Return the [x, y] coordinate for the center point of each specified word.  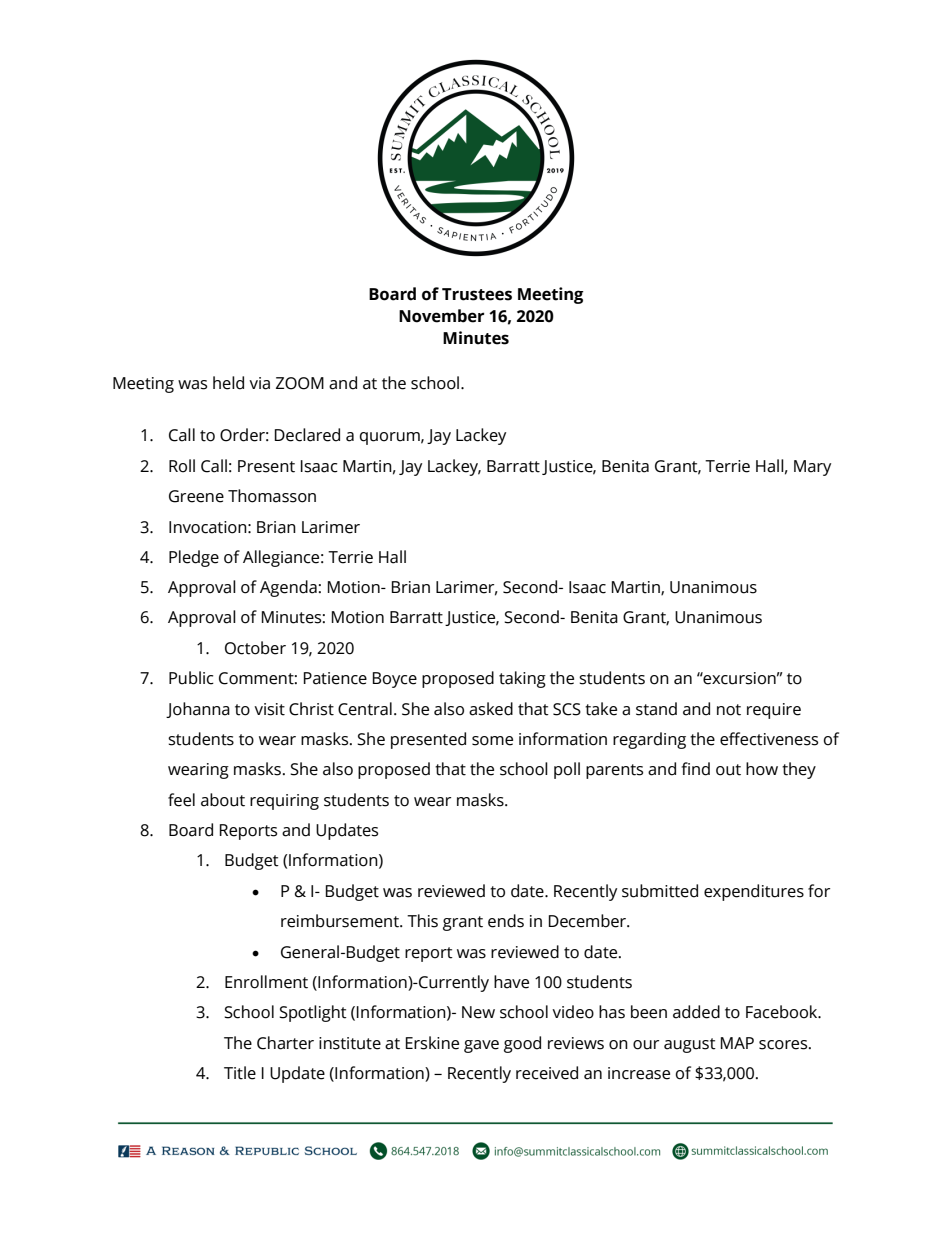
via [259, 383]
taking [522, 679]
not [729, 710]
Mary [812, 468]
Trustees [477, 294]
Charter [285, 1043]
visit [269, 709]
